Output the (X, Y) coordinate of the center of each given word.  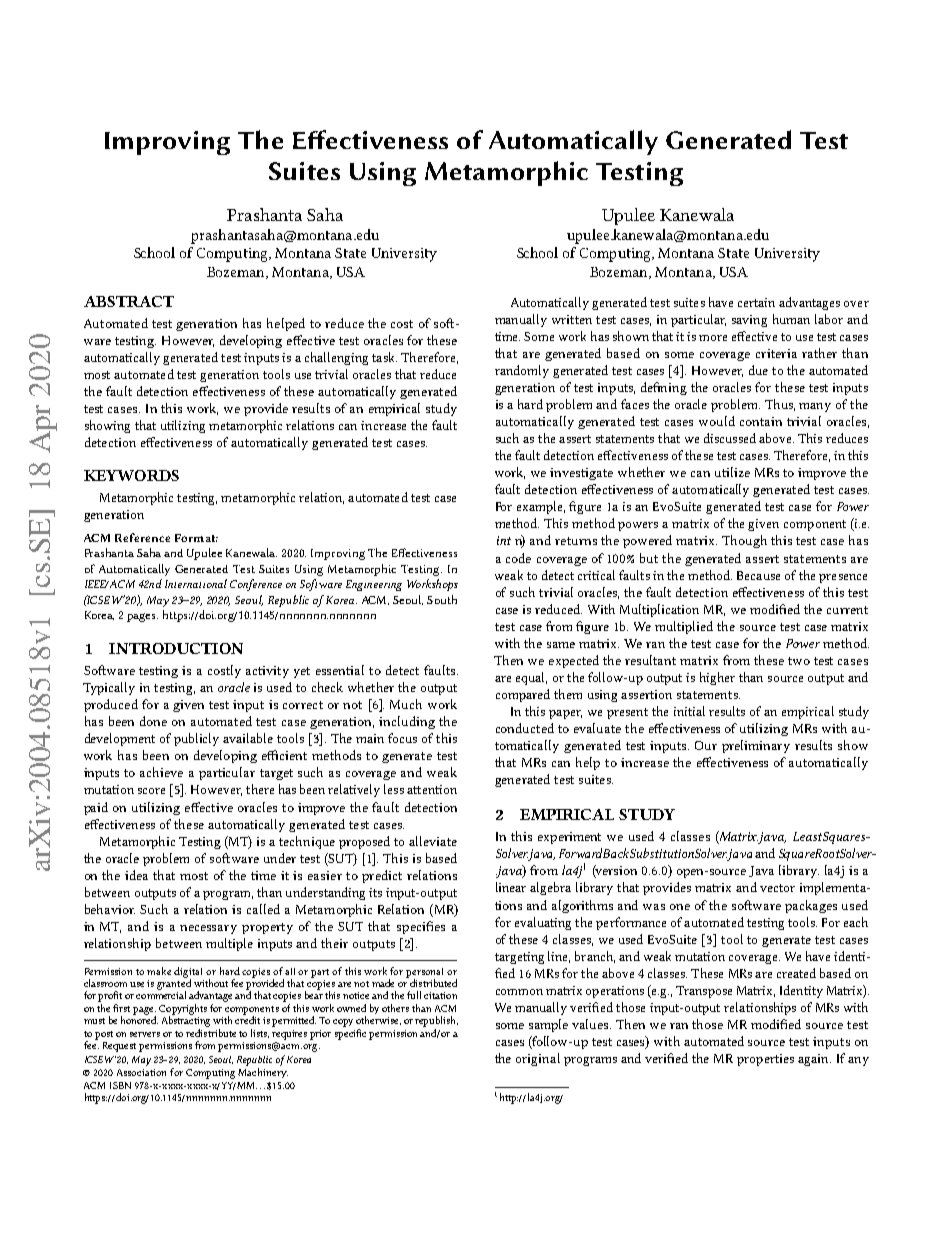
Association (141, 1072)
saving (749, 321)
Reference (142, 537)
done (153, 721)
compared (523, 695)
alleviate (433, 841)
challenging (336, 358)
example (541, 507)
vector (777, 888)
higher (717, 678)
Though (744, 541)
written (572, 319)
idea (136, 875)
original (538, 1059)
